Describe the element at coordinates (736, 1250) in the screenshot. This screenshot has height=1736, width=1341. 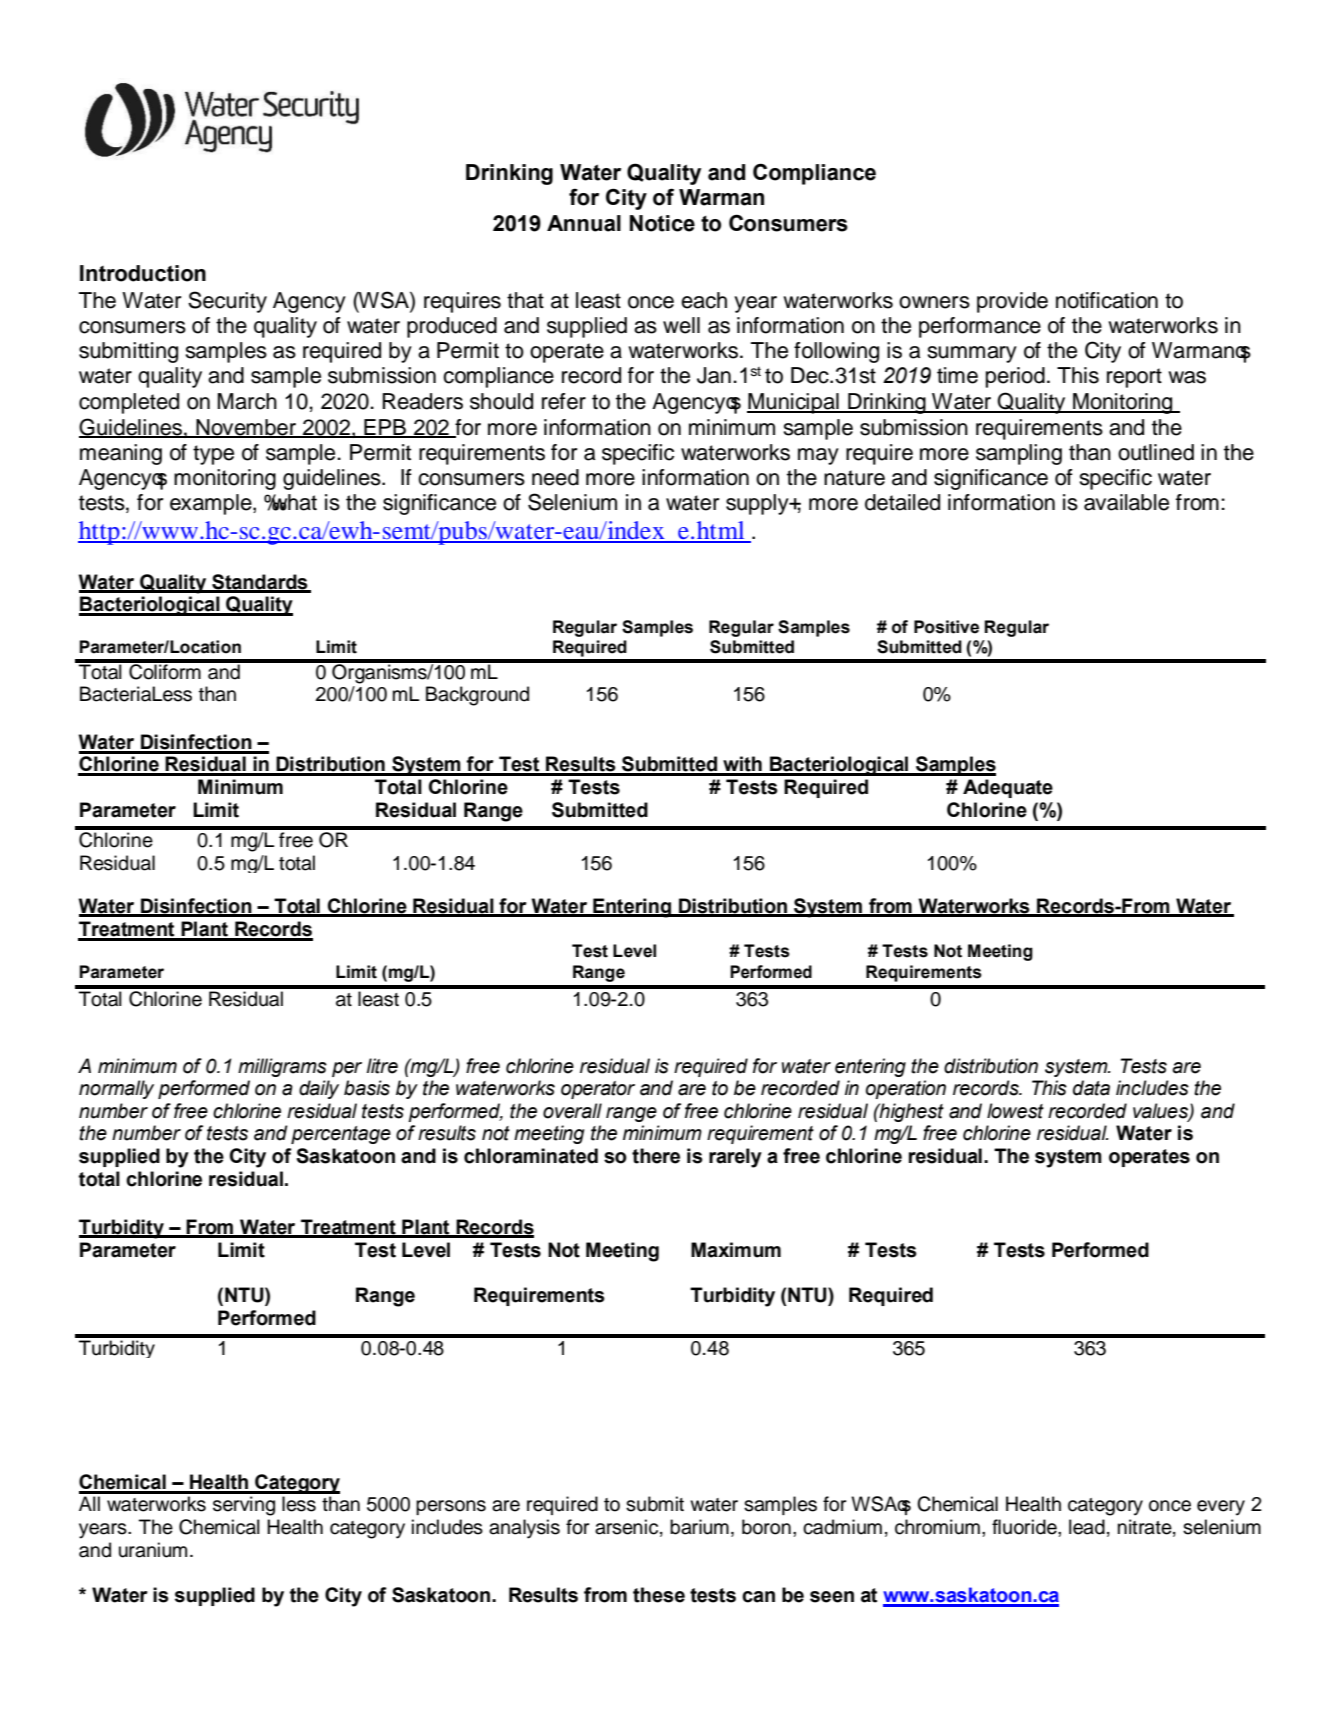
I see `Maximum` at that location.
